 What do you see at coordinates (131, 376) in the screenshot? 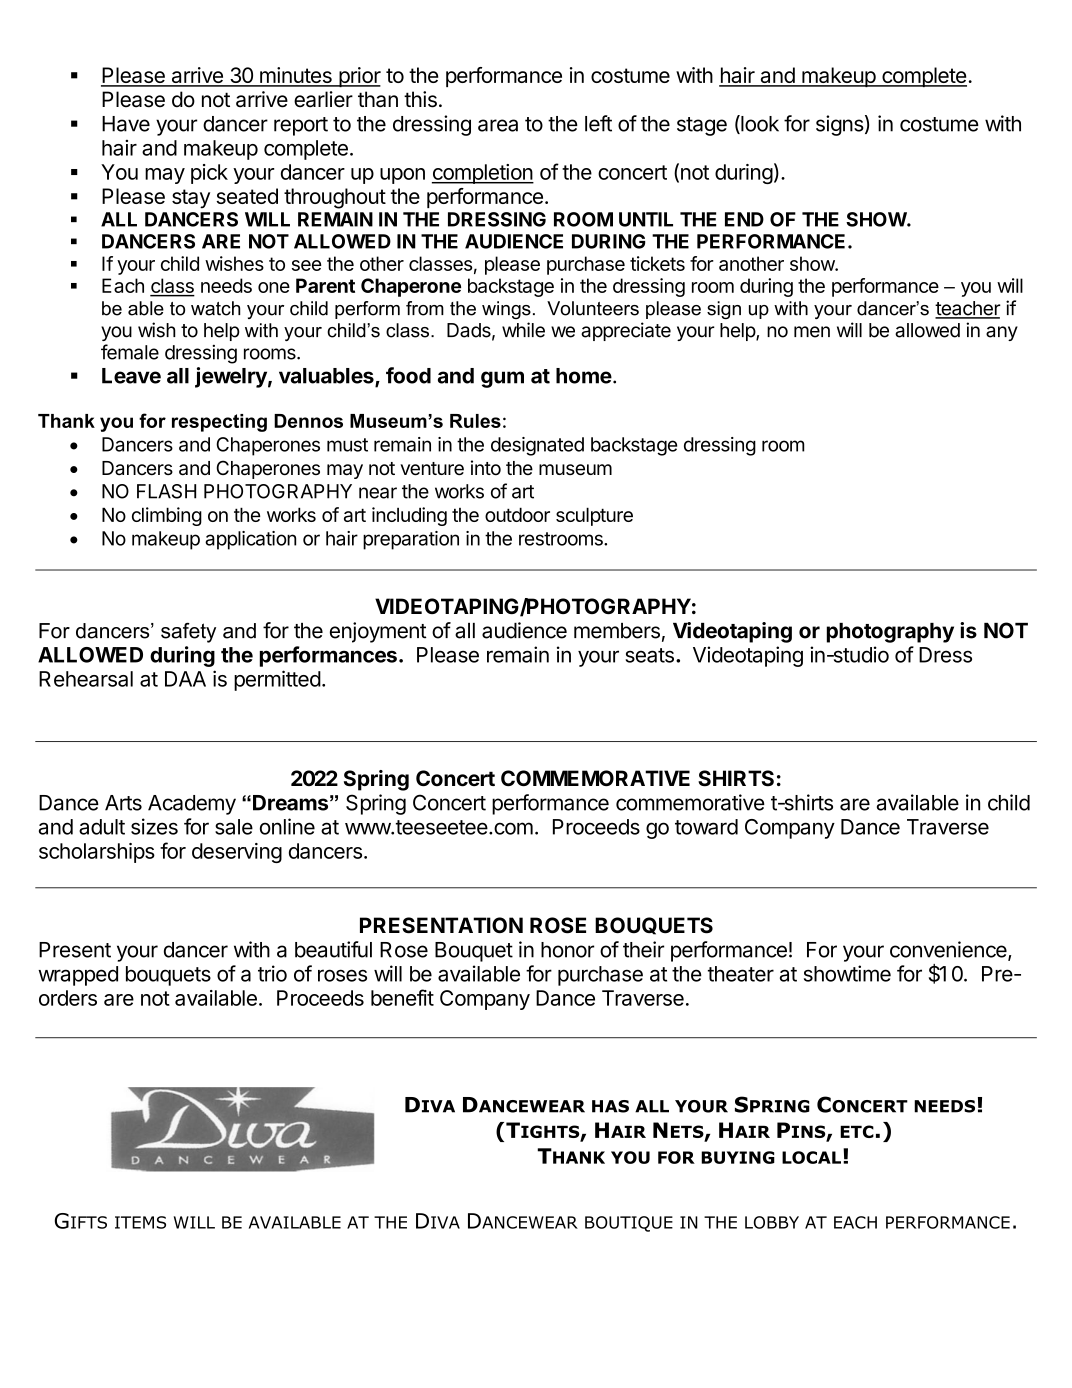
I see `Leave` at bounding box center [131, 376].
